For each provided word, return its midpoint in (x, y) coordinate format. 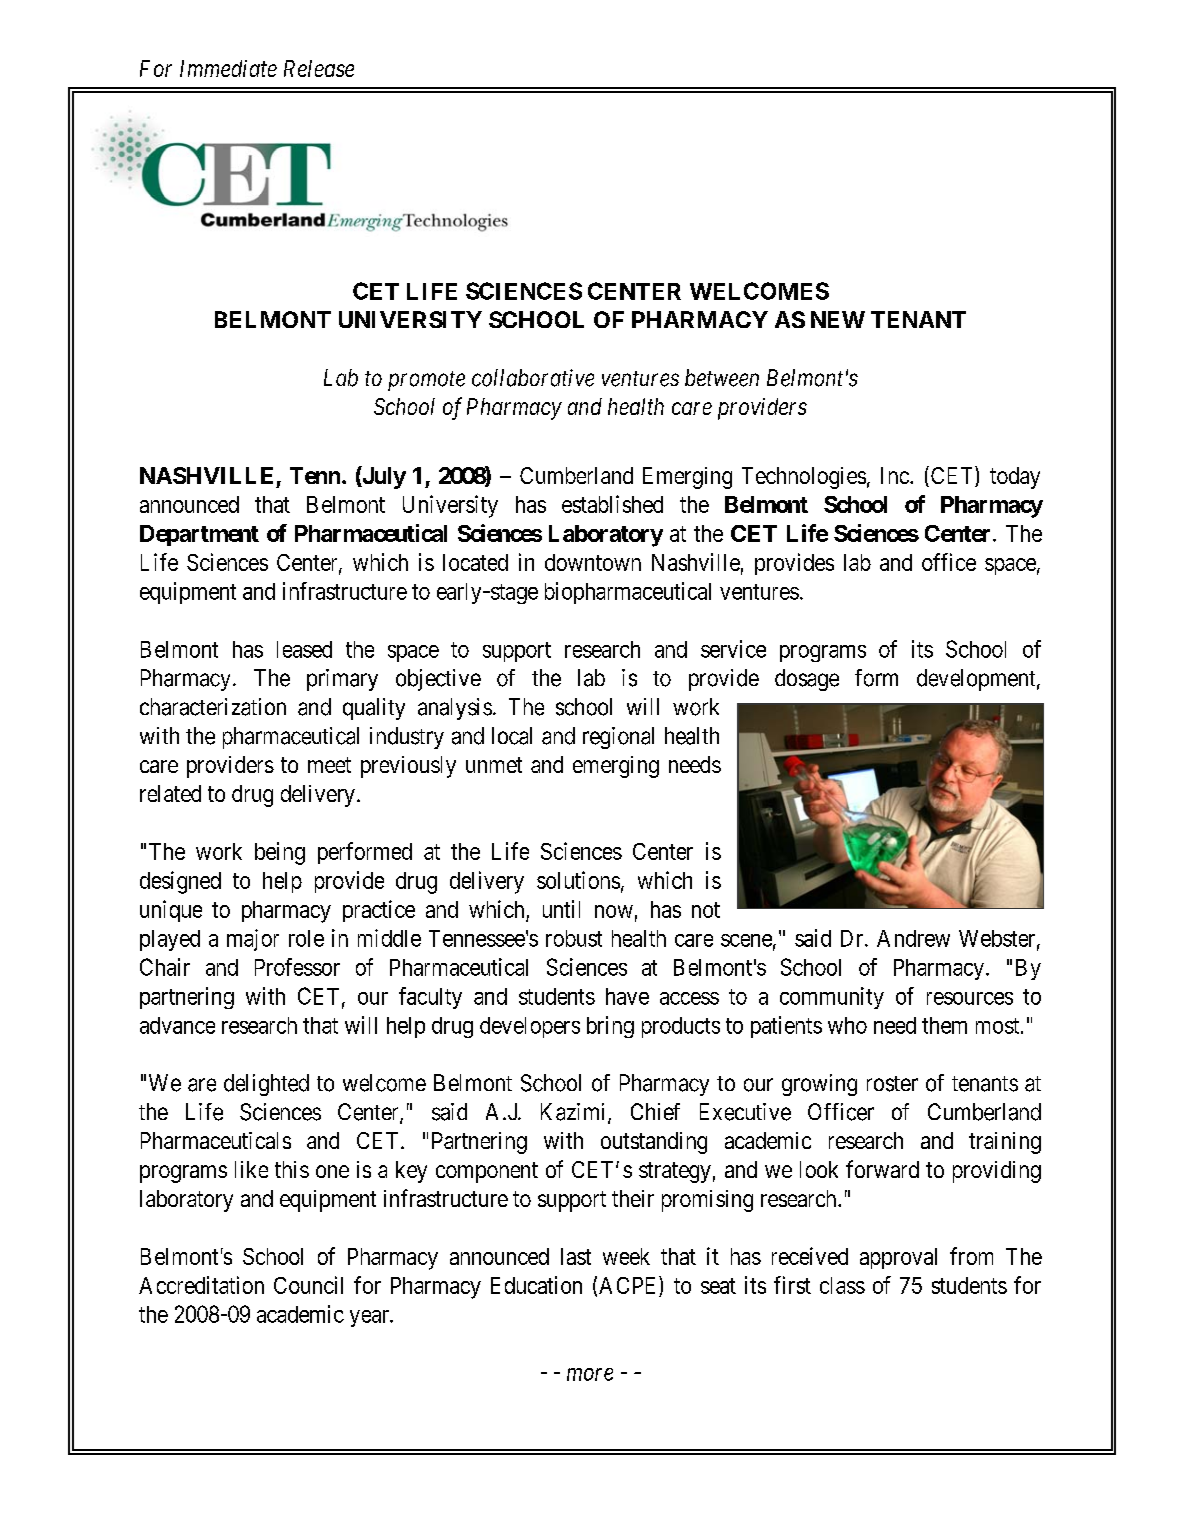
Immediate (228, 68)
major (253, 940)
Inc (896, 475)
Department (199, 535)
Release (319, 68)
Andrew (913, 938)
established (612, 504)
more (590, 1374)
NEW (838, 319)
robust (574, 938)
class (842, 1285)
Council (308, 1285)
